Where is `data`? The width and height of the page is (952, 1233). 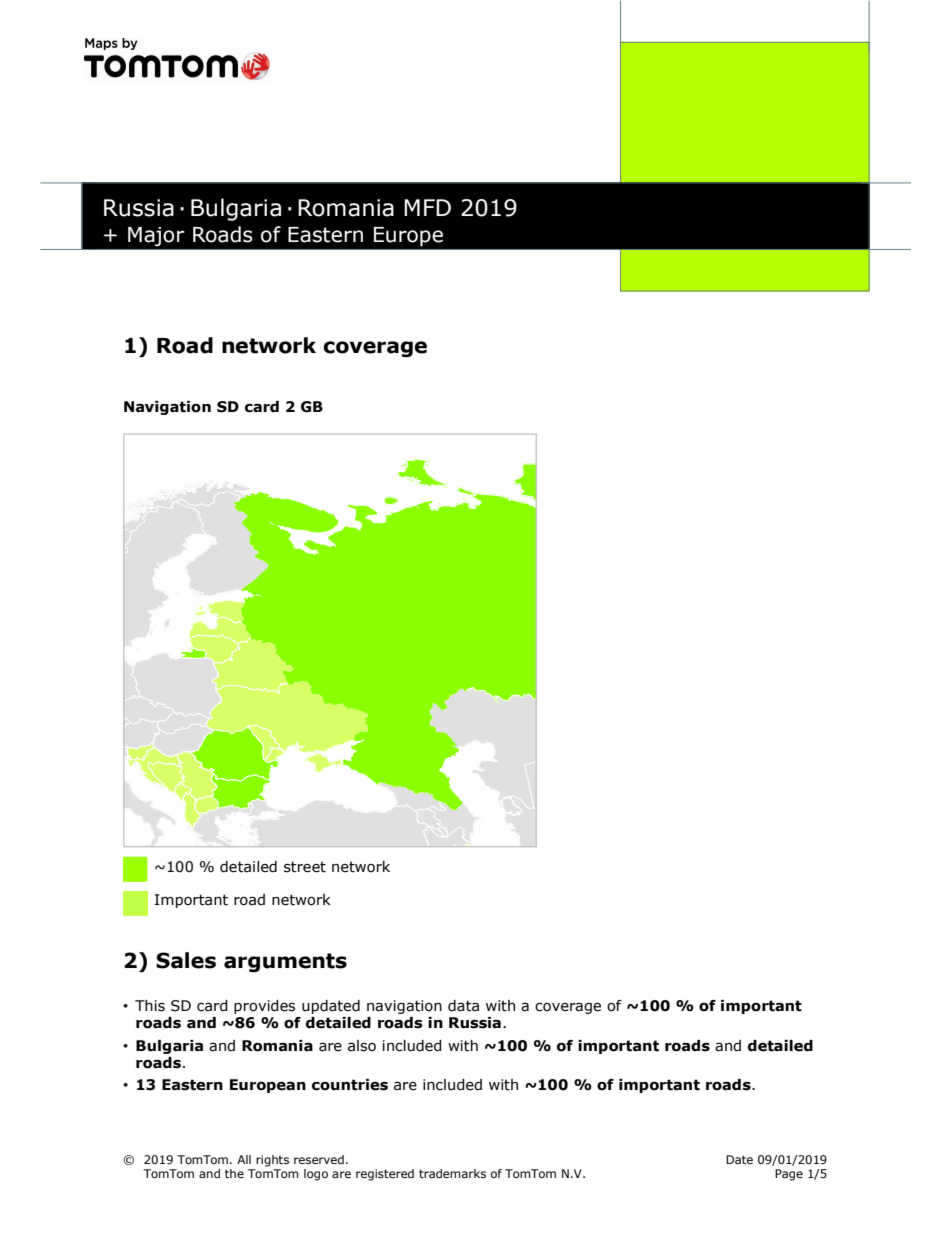 data is located at coordinates (463, 1006).
